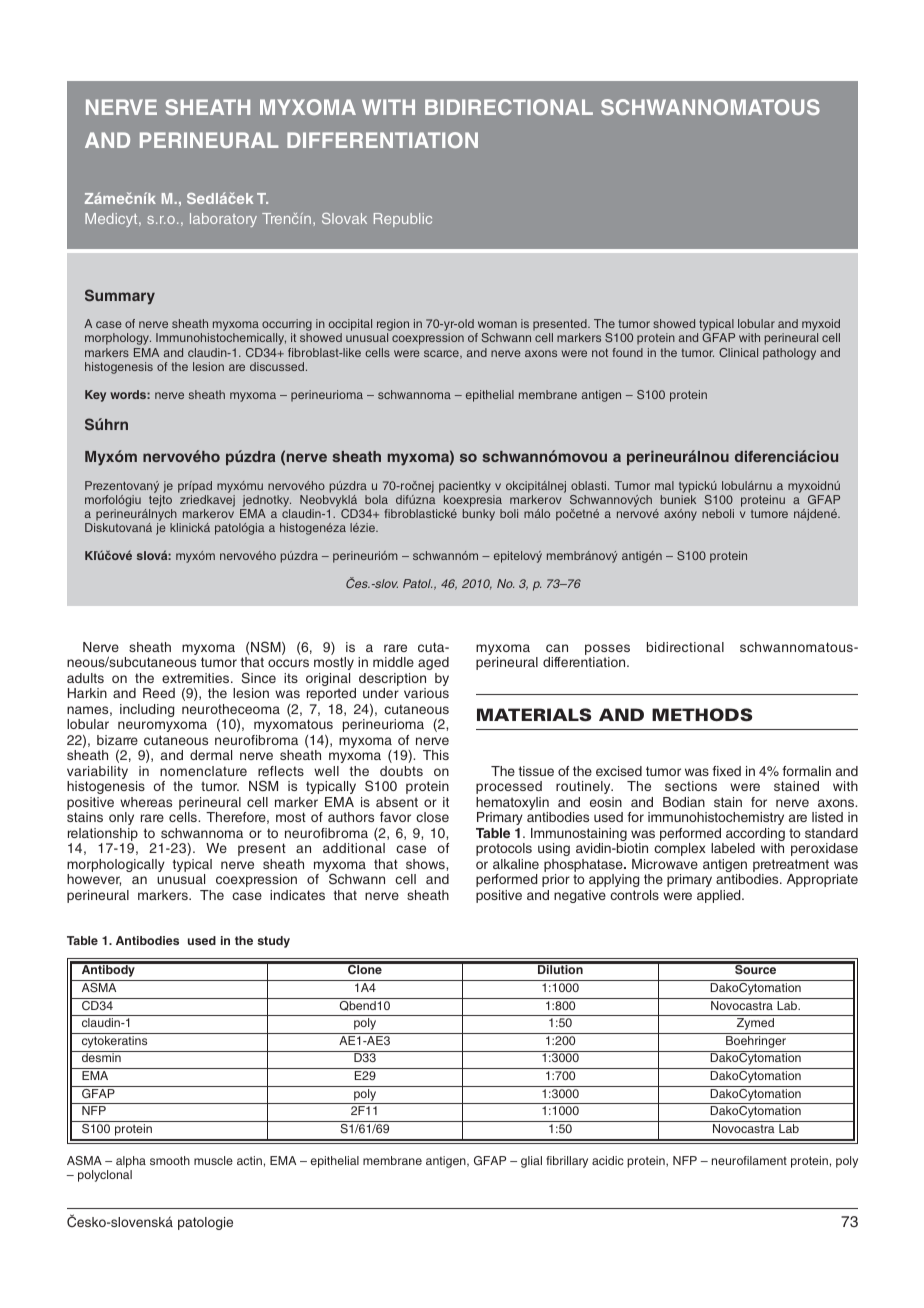 This image has height=1308, width=924. What do you see at coordinates (738, 352) in the image?
I see `Clinical` at bounding box center [738, 352].
